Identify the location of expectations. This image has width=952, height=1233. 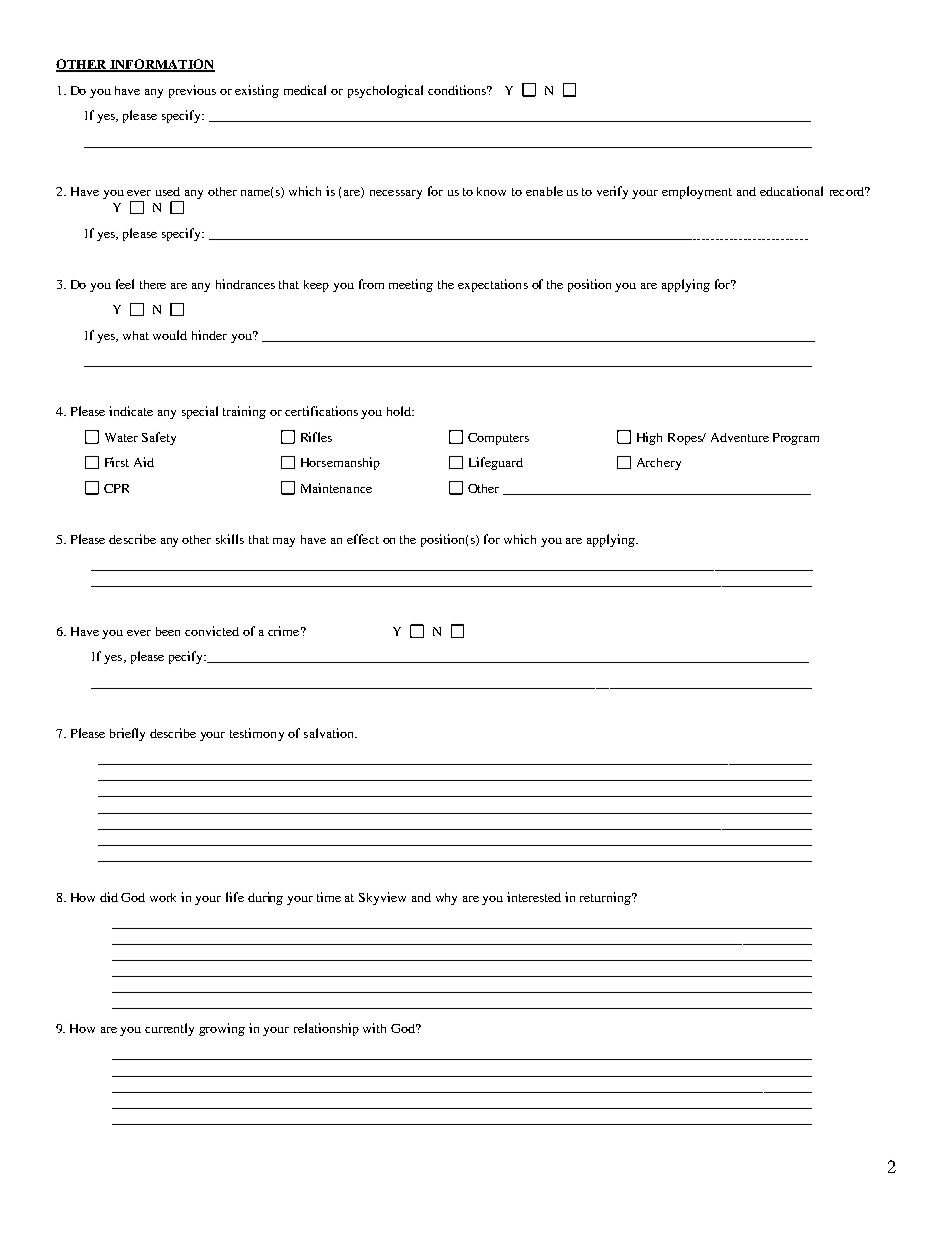
(493, 285).
